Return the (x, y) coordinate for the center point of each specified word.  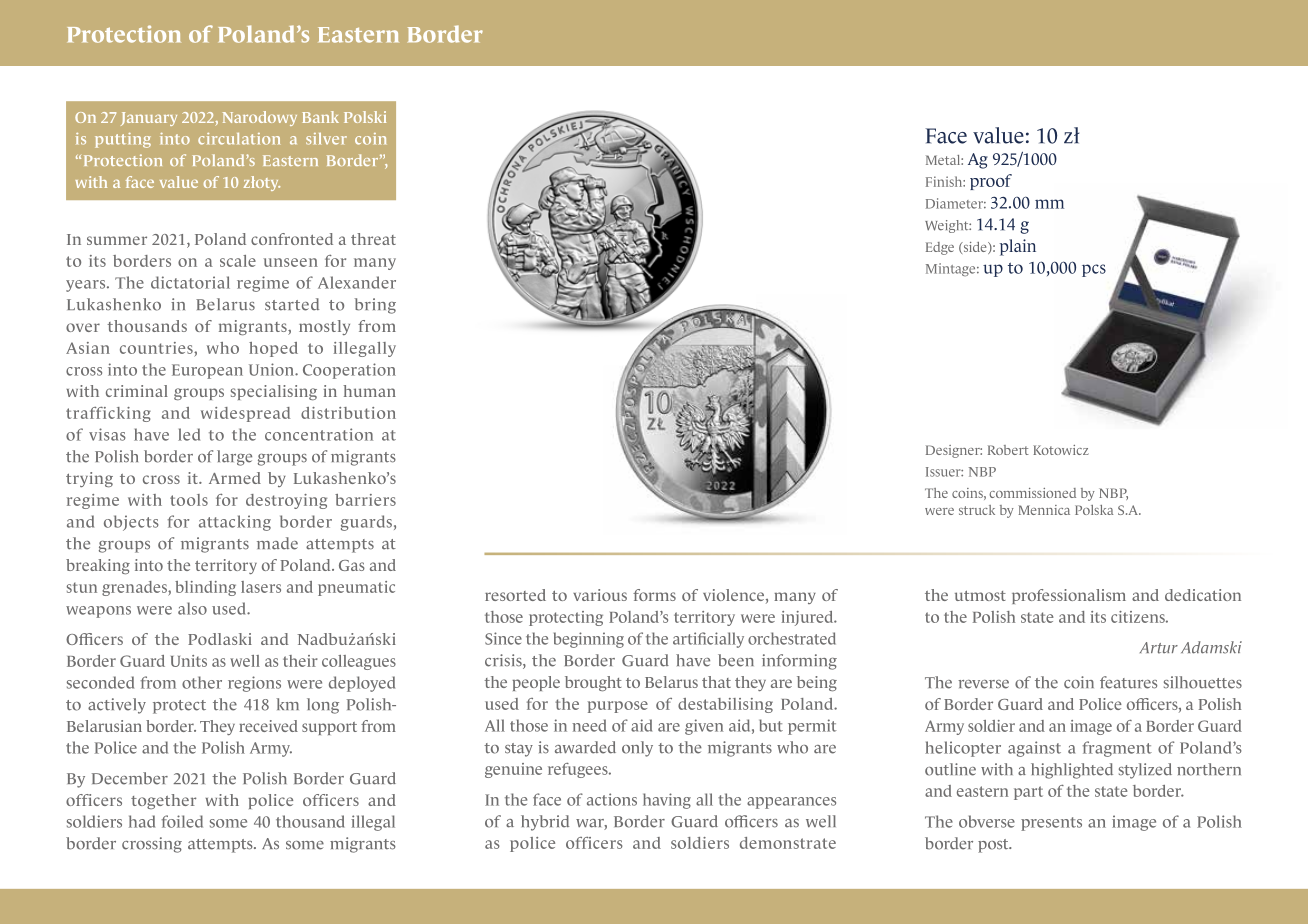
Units (189, 661)
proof (991, 182)
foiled (182, 821)
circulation (239, 139)
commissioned (1032, 493)
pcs (1094, 270)
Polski (365, 117)
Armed (235, 478)
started (292, 304)
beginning (589, 640)
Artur (1159, 648)
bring (375, 306)
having (667, 801)
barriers (365, 500)
